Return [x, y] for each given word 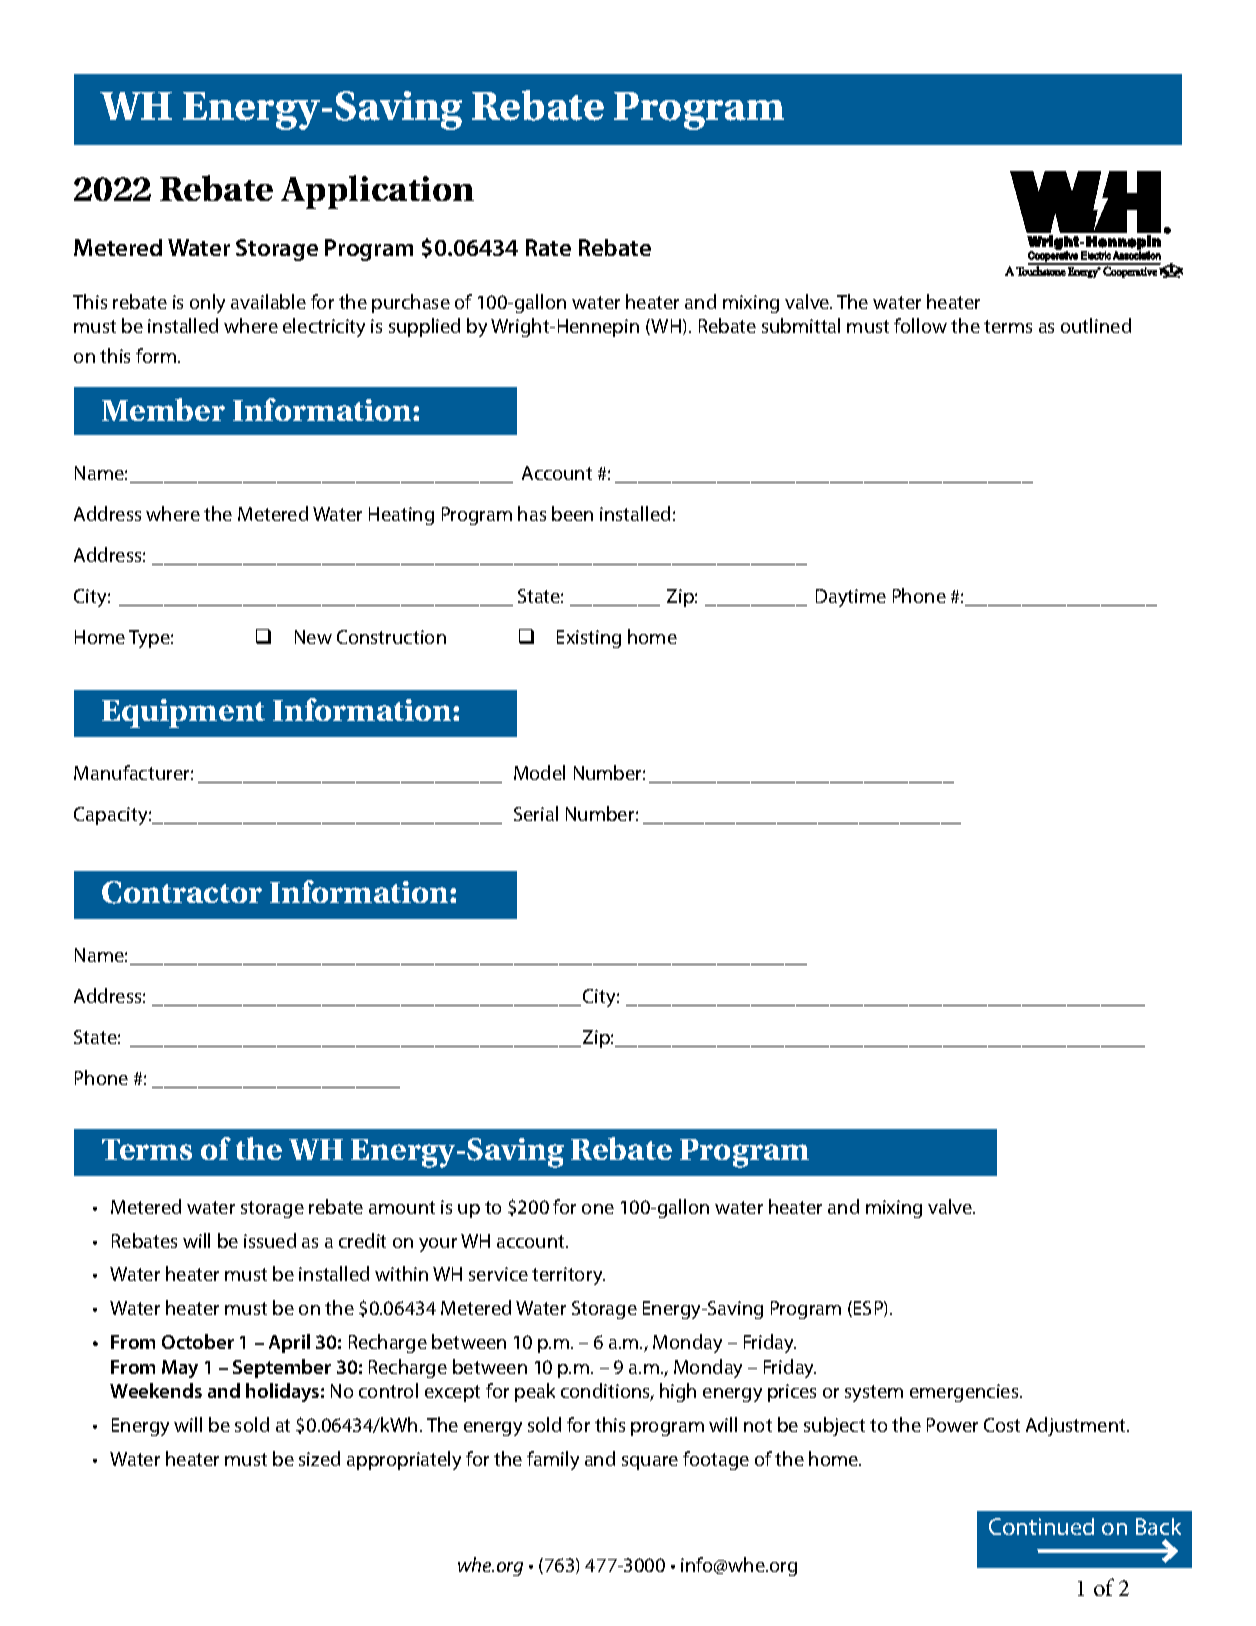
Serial [536, 813]
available [268, 301]
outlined [1096, 325]
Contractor [182, 892]
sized [319, 1458]
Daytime [851, 598]
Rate [548, 247]
